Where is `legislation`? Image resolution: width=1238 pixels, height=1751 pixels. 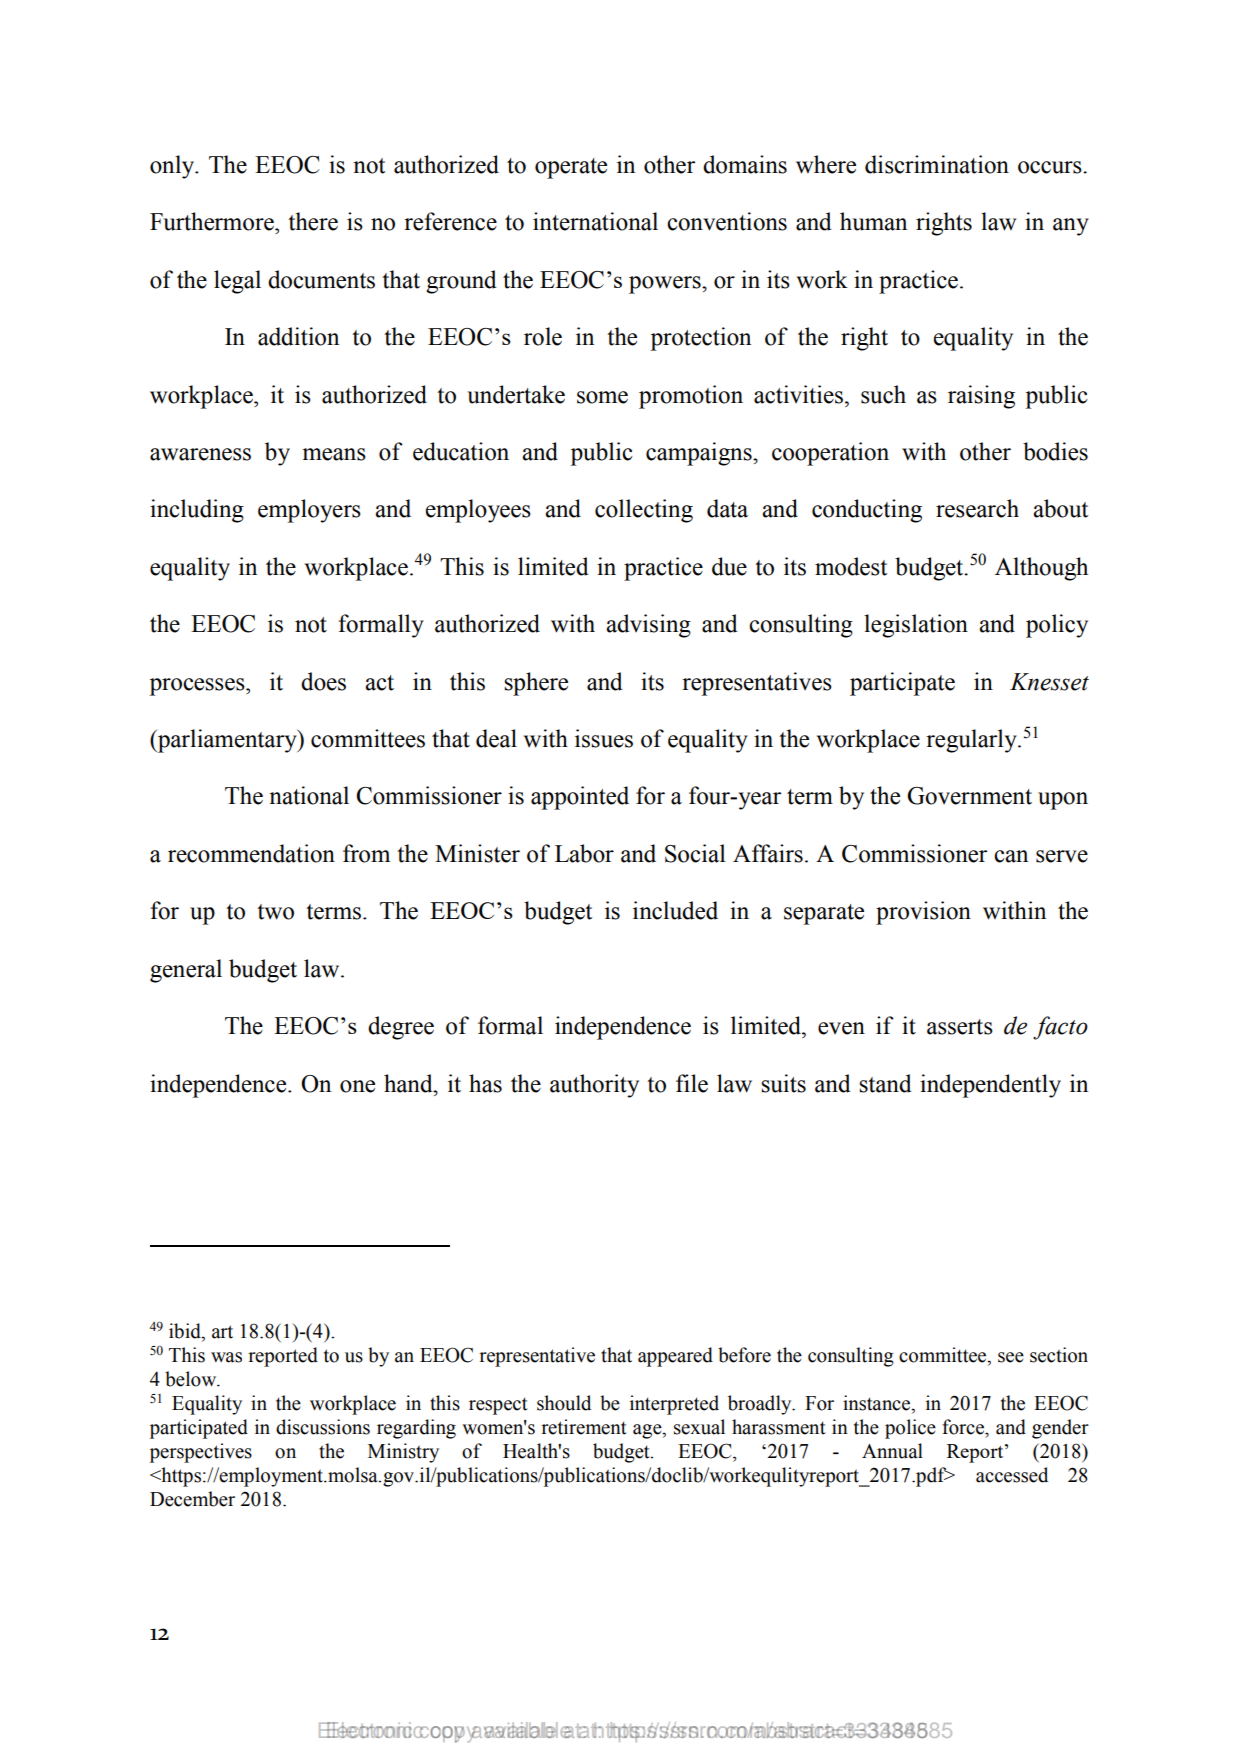
legislation is located at coordinates (916, 626).
